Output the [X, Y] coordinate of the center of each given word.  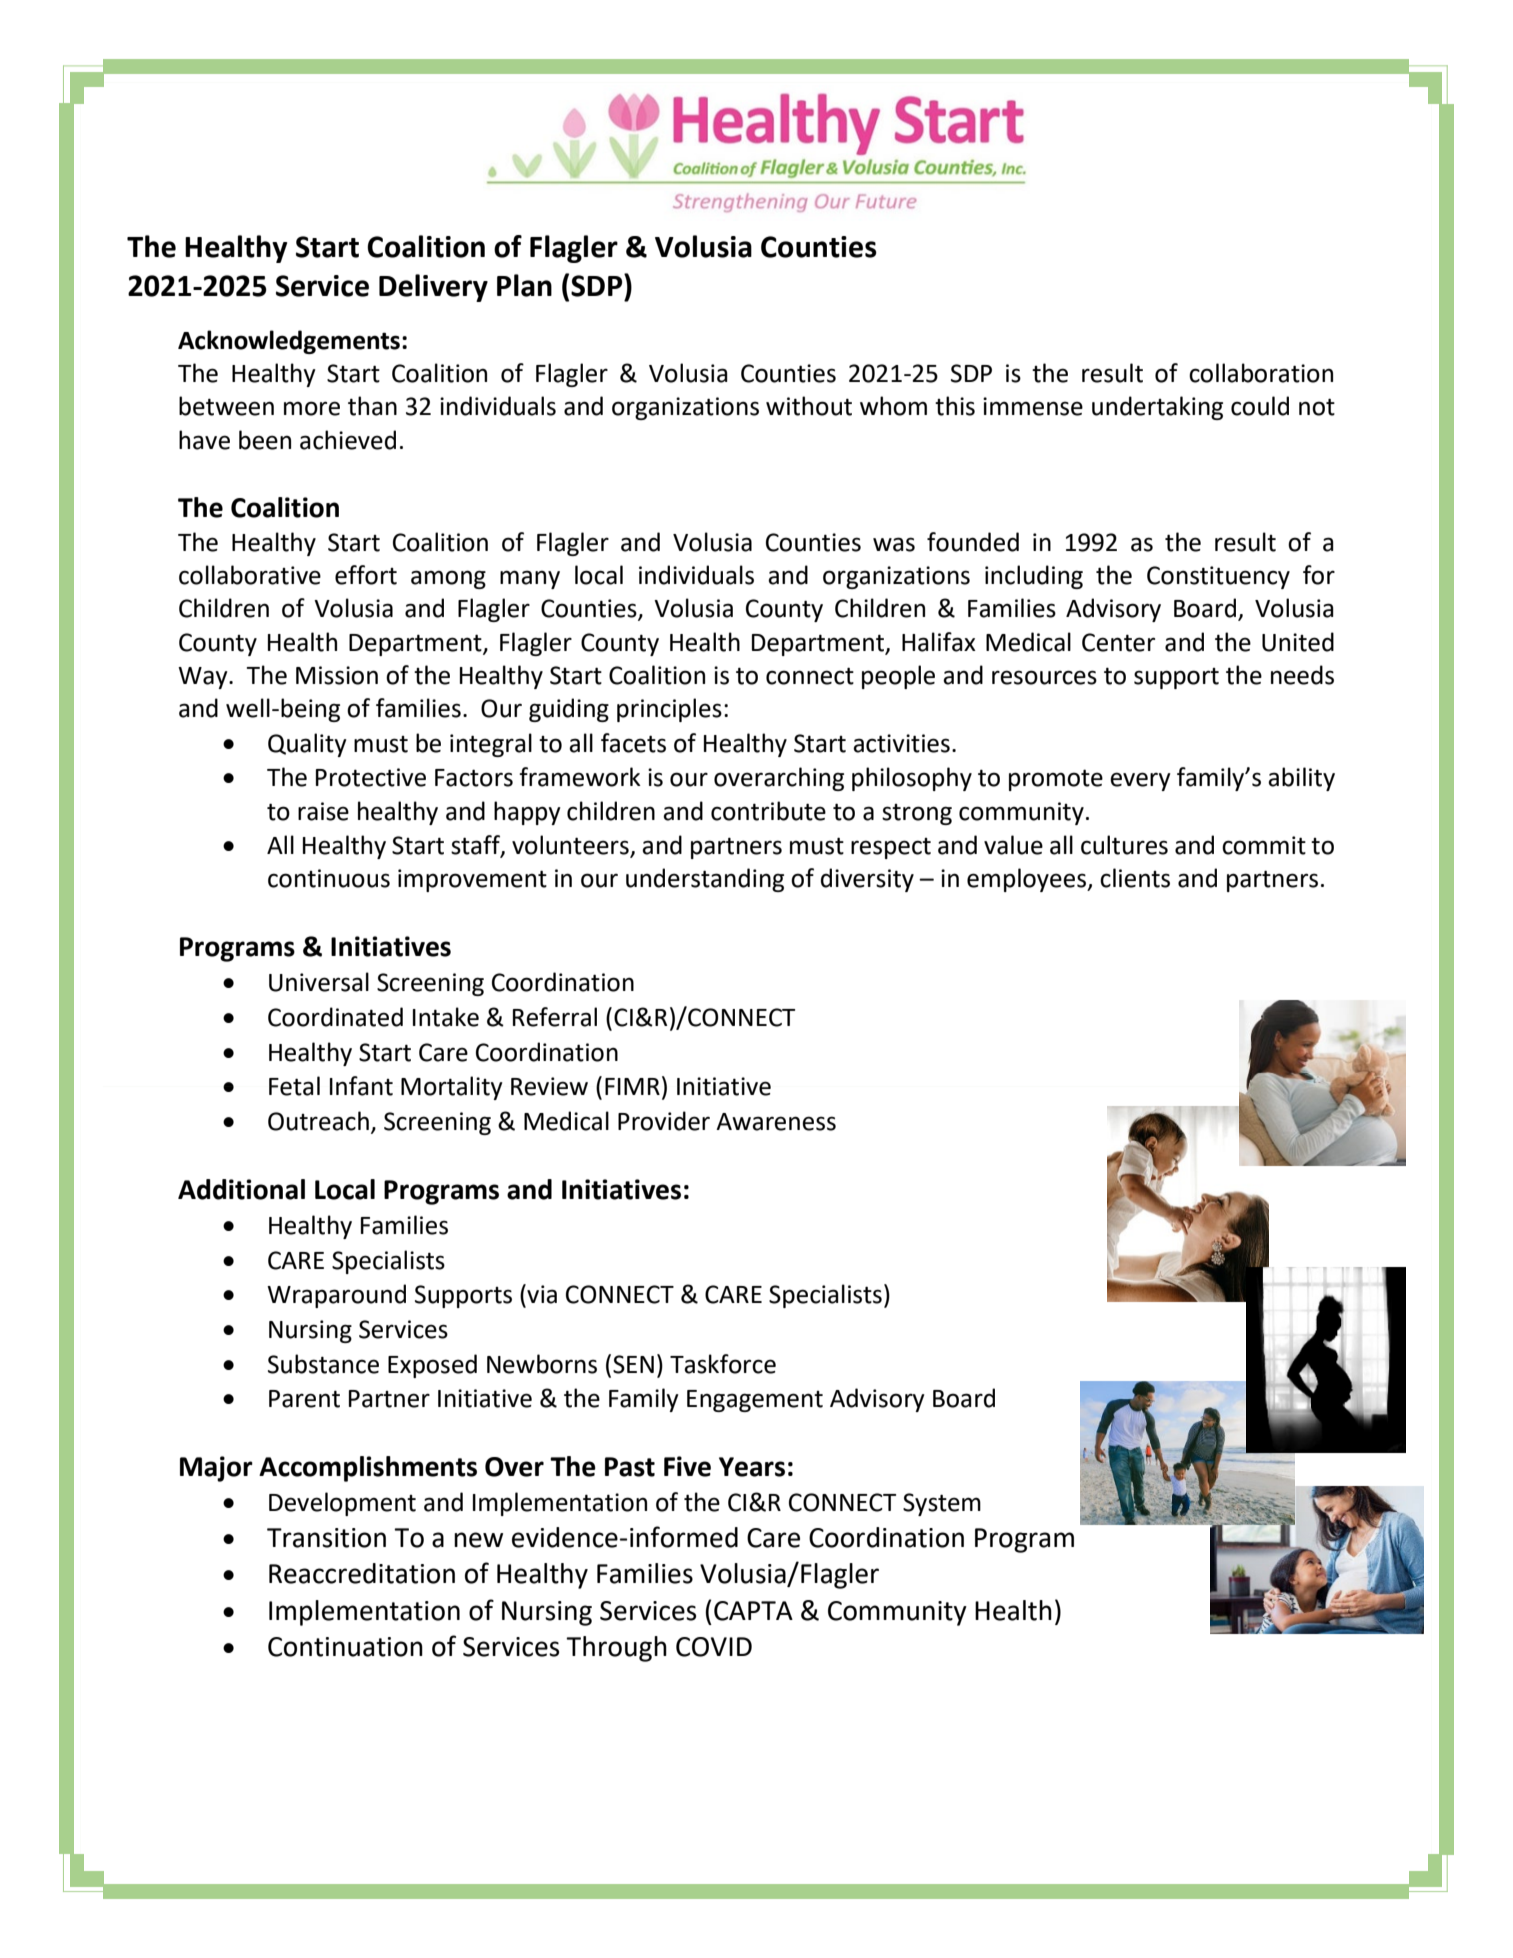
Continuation [345, 1647]
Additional [241, 1189]
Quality [307, 745]
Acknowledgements [289, 342]
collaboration [1261, 373]
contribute [768, 811]
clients [1135, 878]
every [1140, 781]
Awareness [776, 1122]
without [809, 406]
